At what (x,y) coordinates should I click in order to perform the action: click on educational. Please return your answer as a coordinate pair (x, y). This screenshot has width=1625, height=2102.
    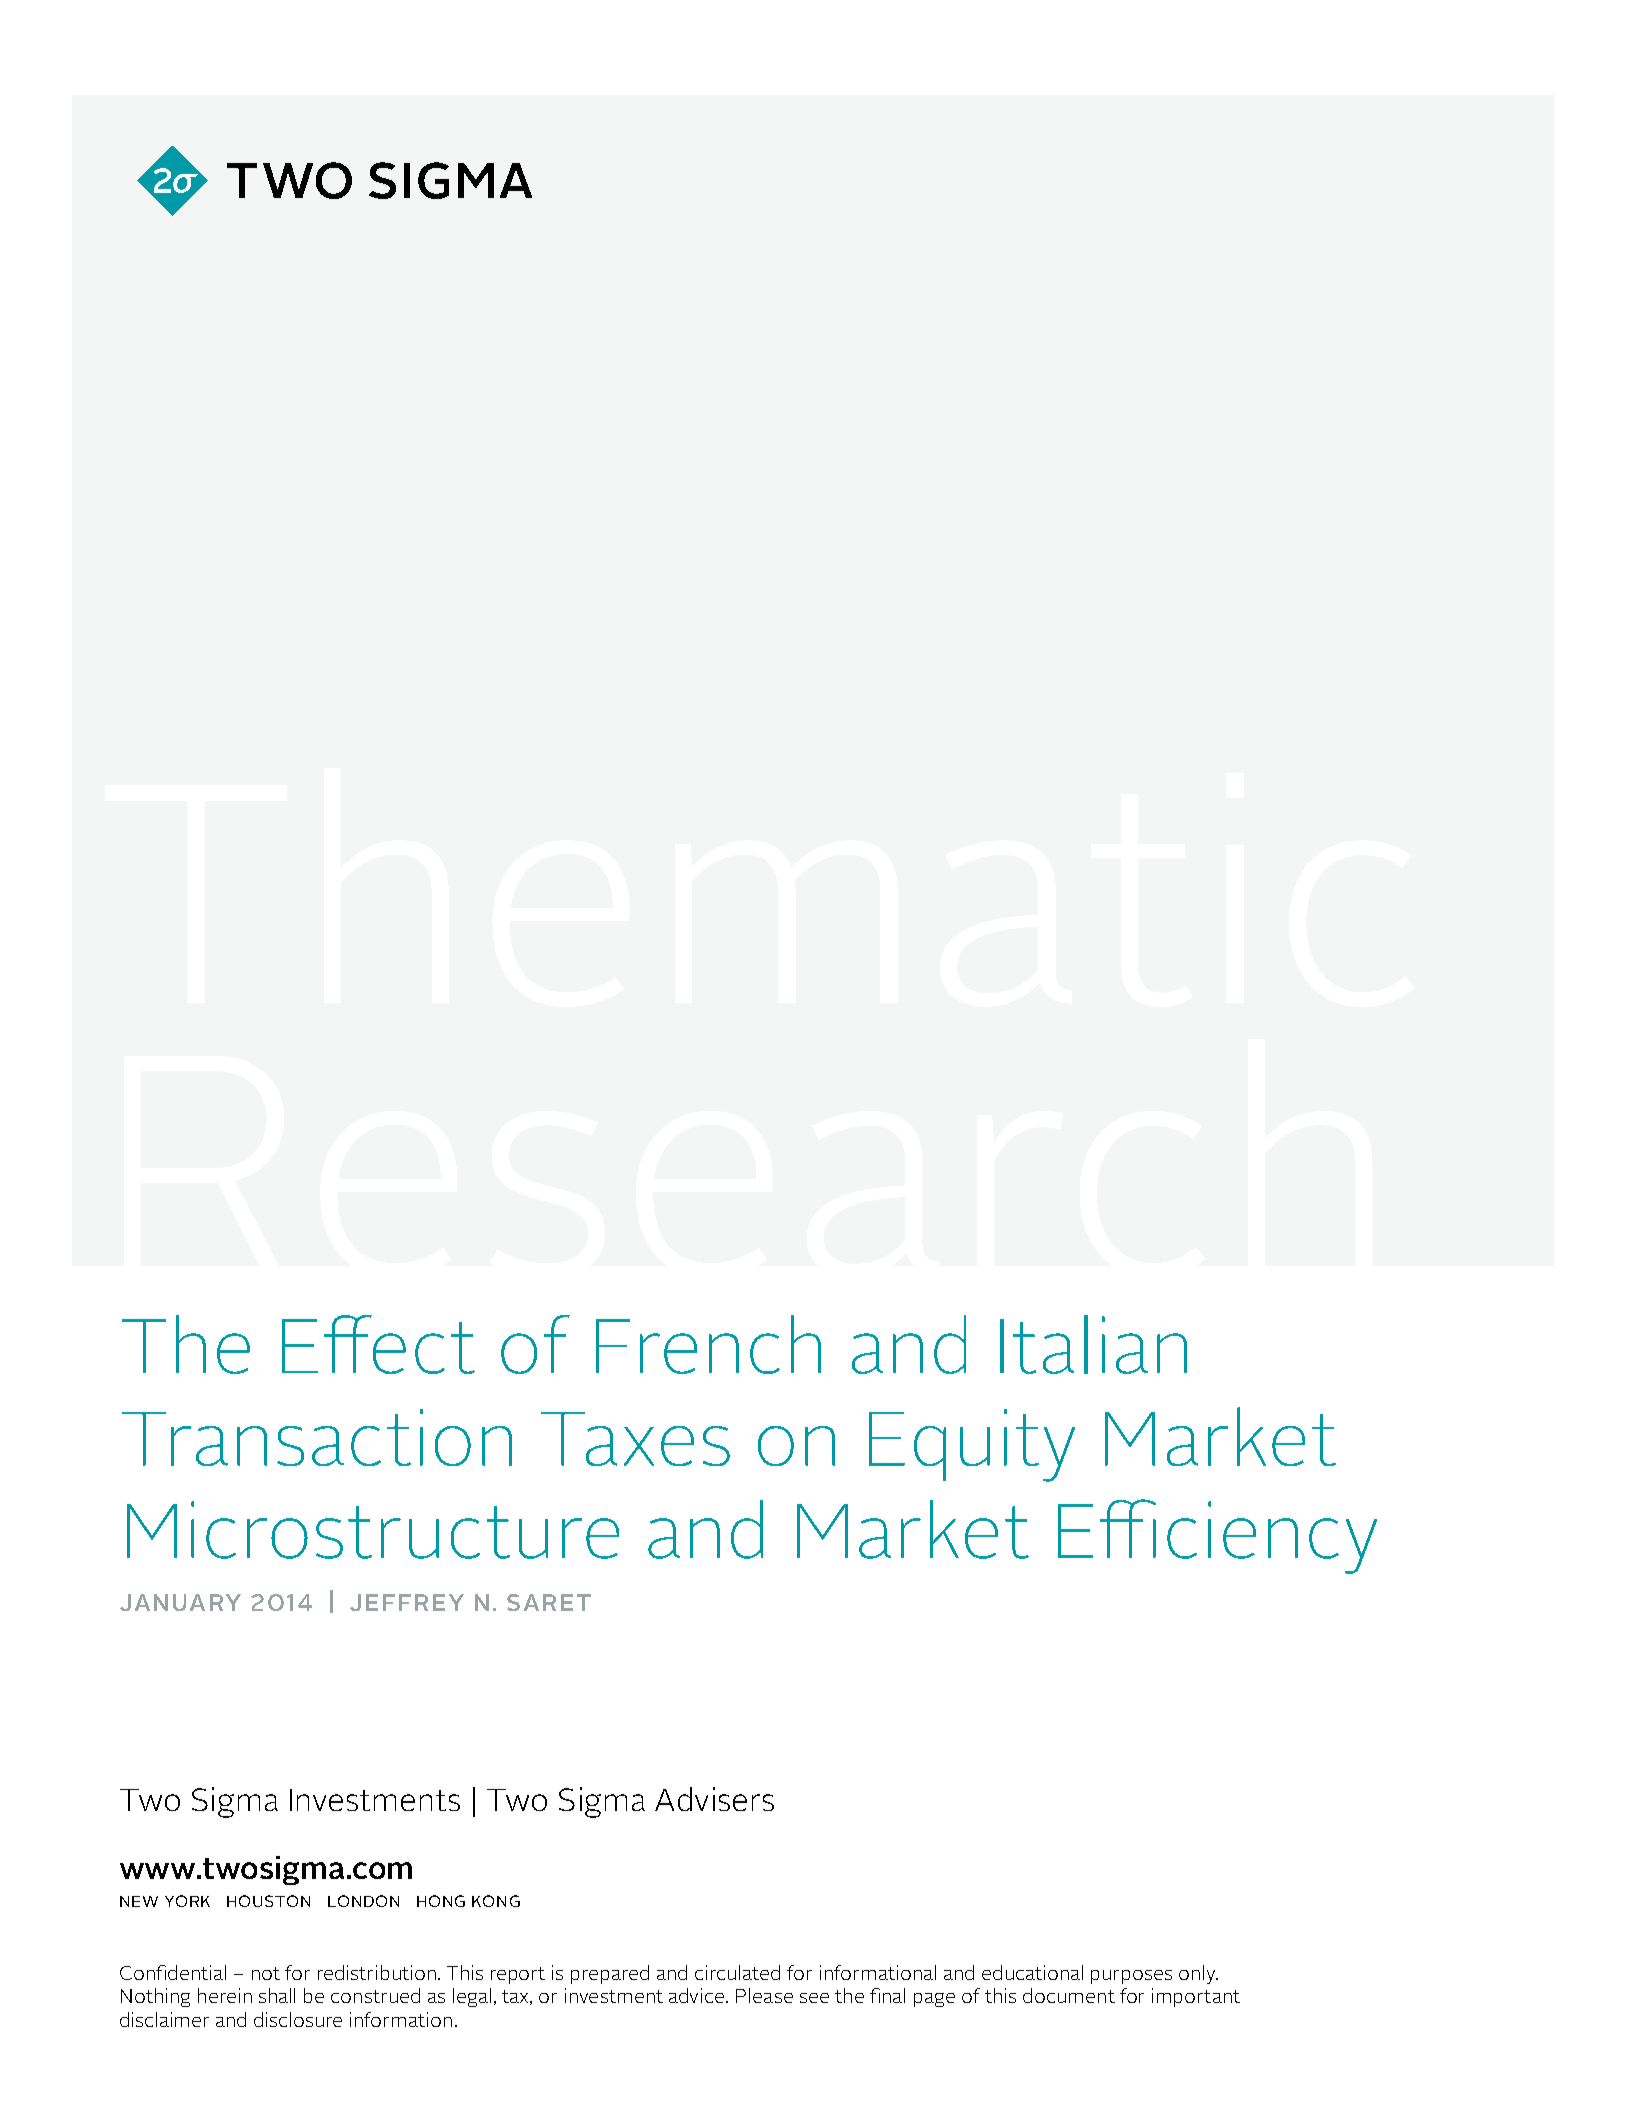
    Looking at the image, I should click on (1032, 1972).
